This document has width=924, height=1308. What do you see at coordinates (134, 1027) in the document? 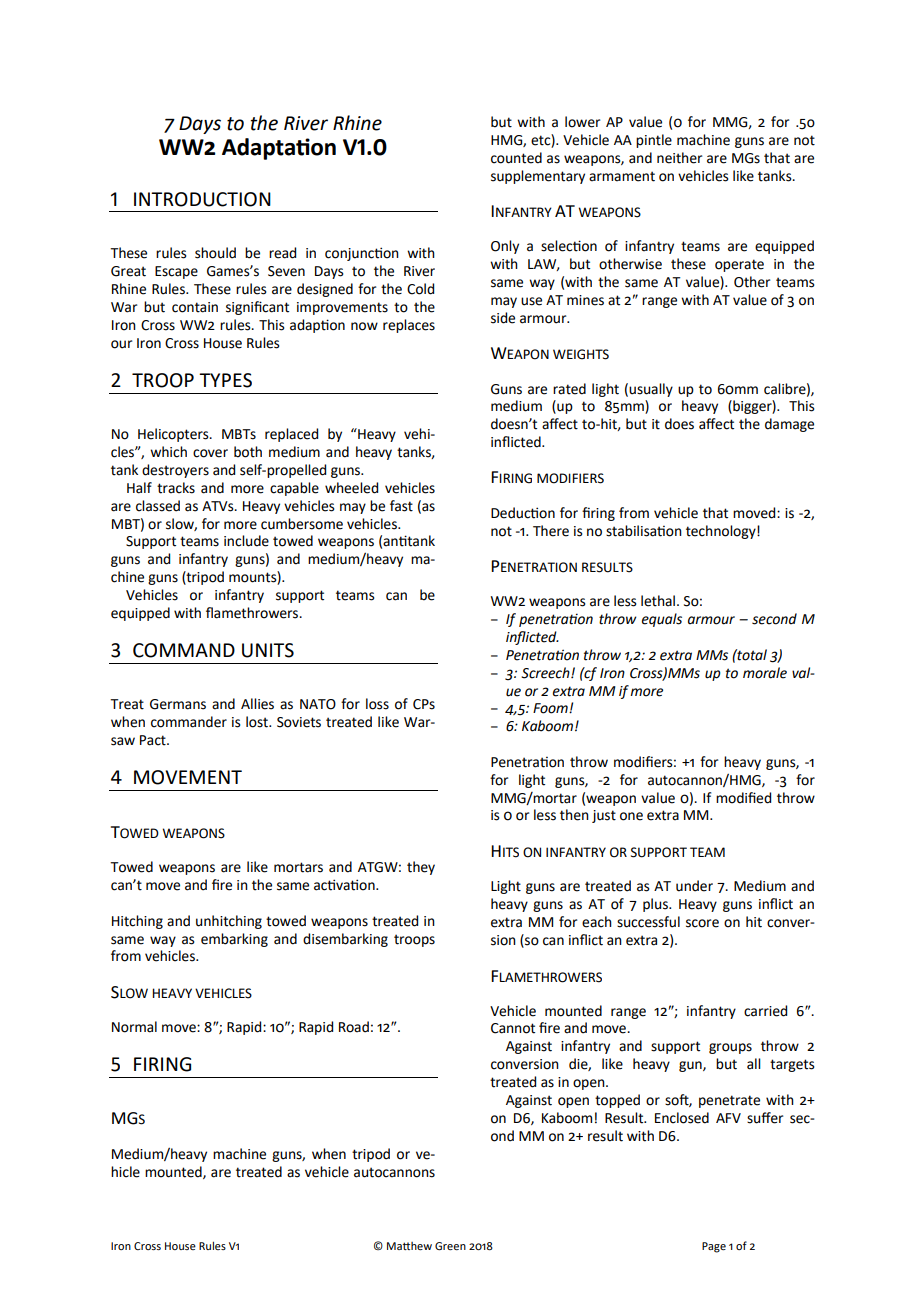
I see `Normal` at bounding box center [134, 1027].
